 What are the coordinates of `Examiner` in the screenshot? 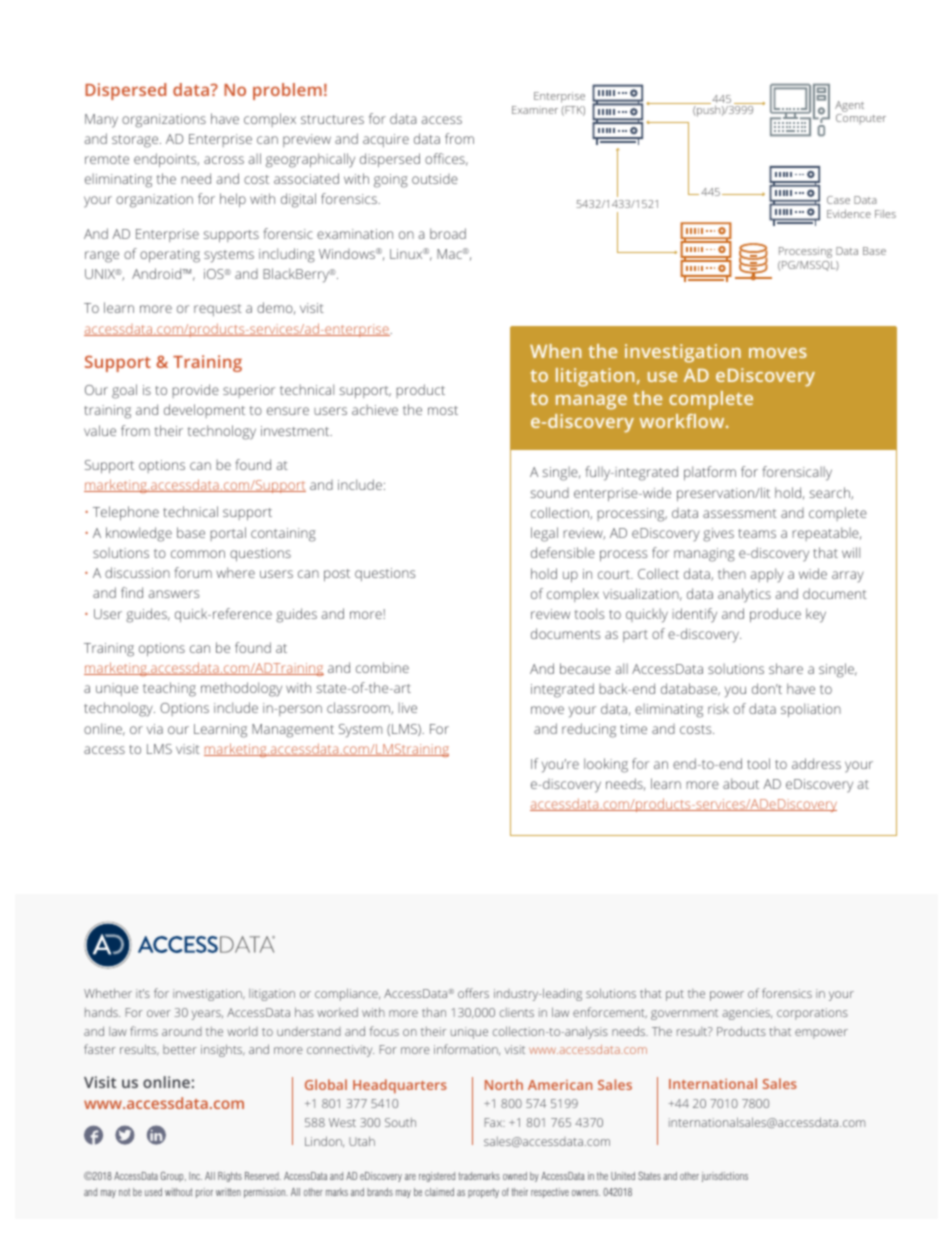 It's located at (535, 110).
